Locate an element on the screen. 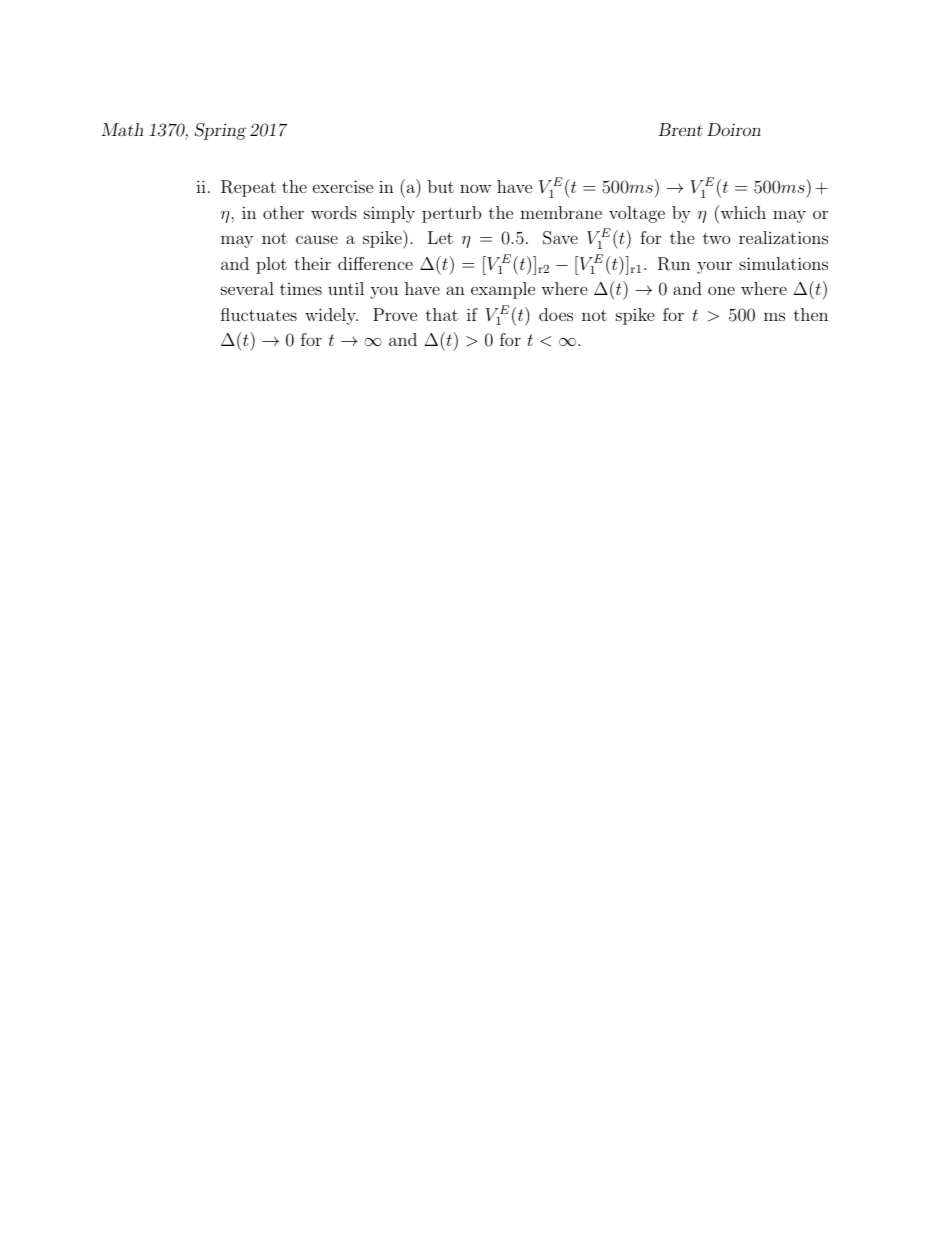 Image resolution: width=952 pixels, height=1233 pixels. perturb is located at coordinates (451, 214).
